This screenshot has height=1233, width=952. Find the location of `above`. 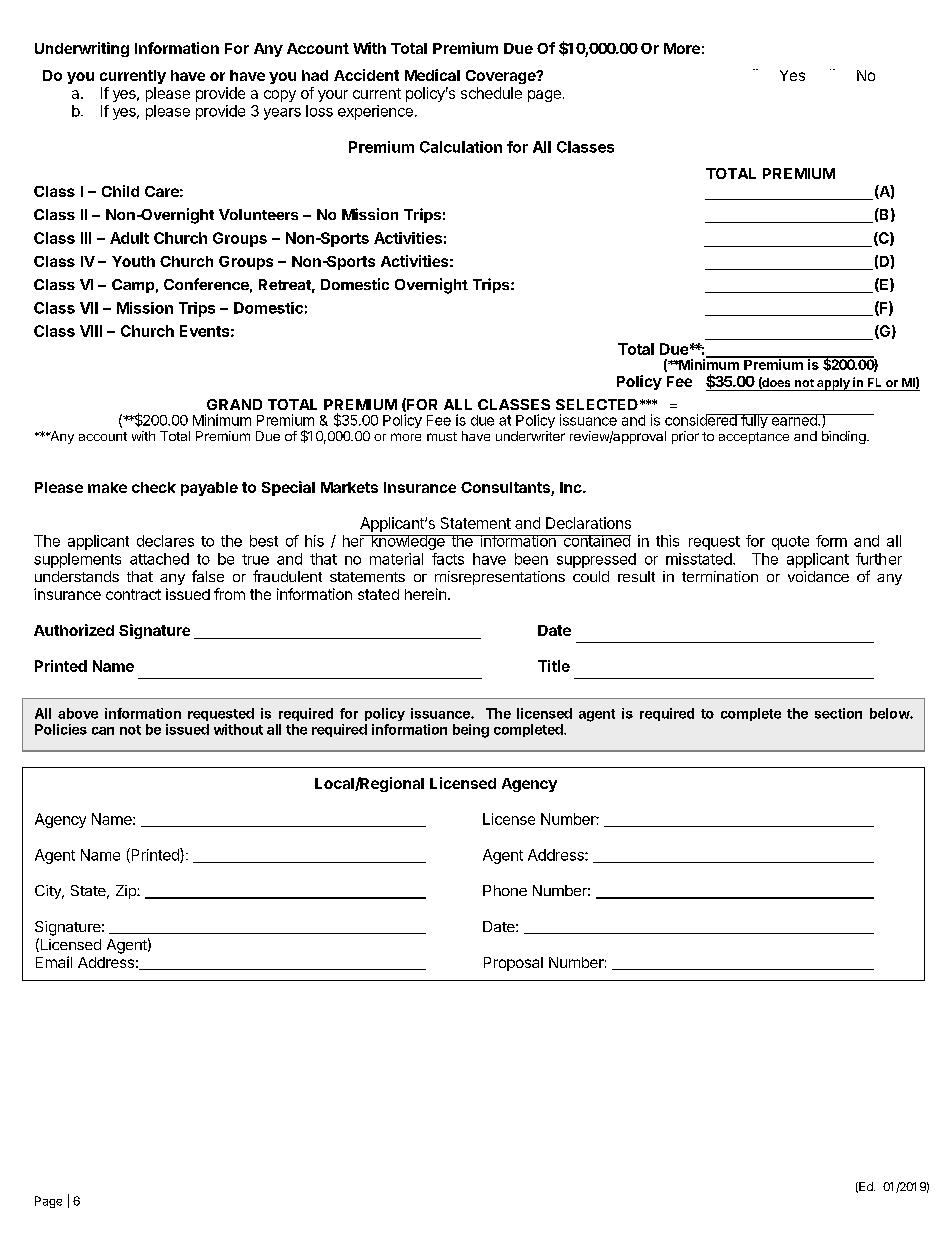

above is located at coordinates (78, 713).
